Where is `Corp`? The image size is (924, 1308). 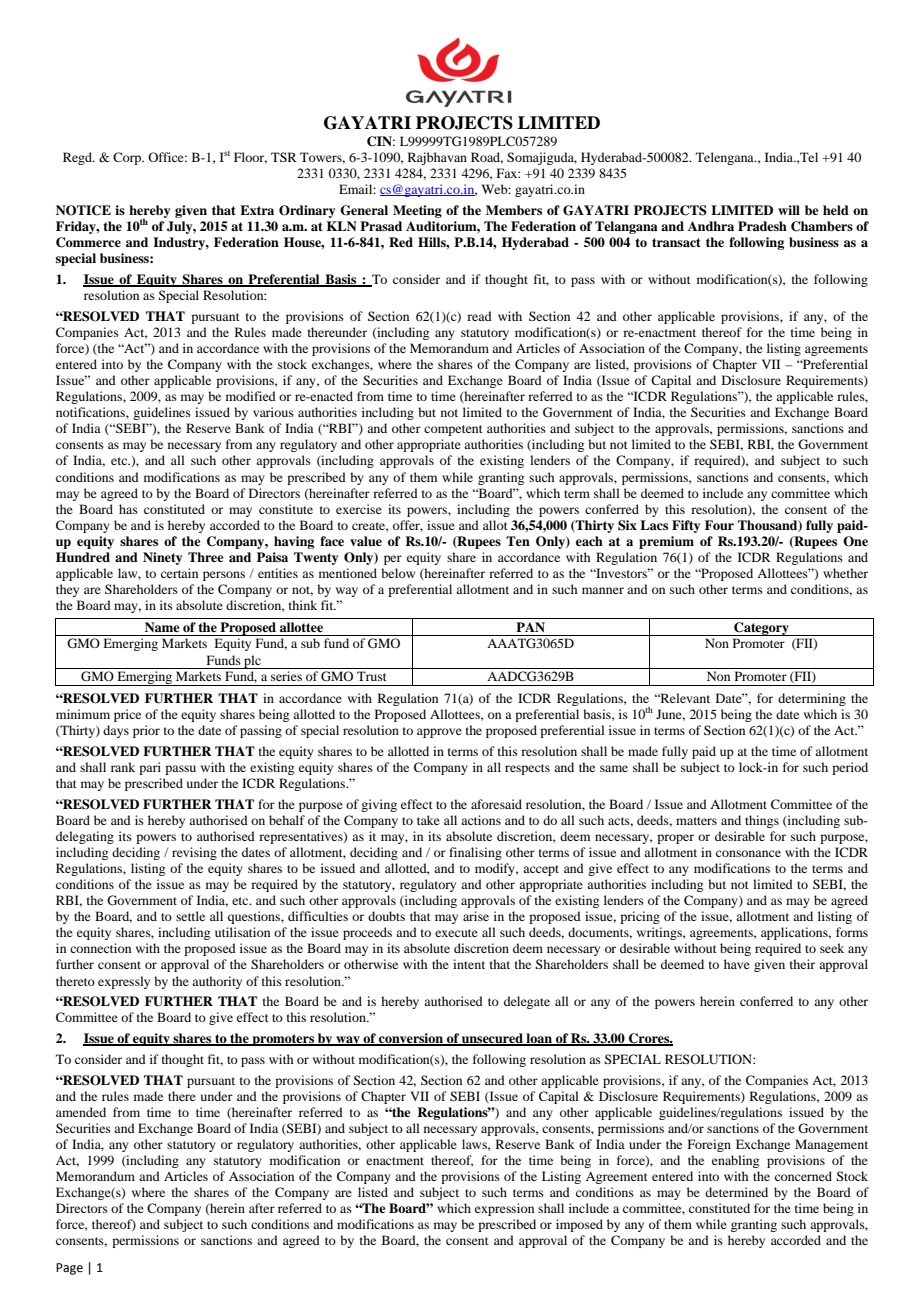
Corp is located at coordinates (128, 158).
